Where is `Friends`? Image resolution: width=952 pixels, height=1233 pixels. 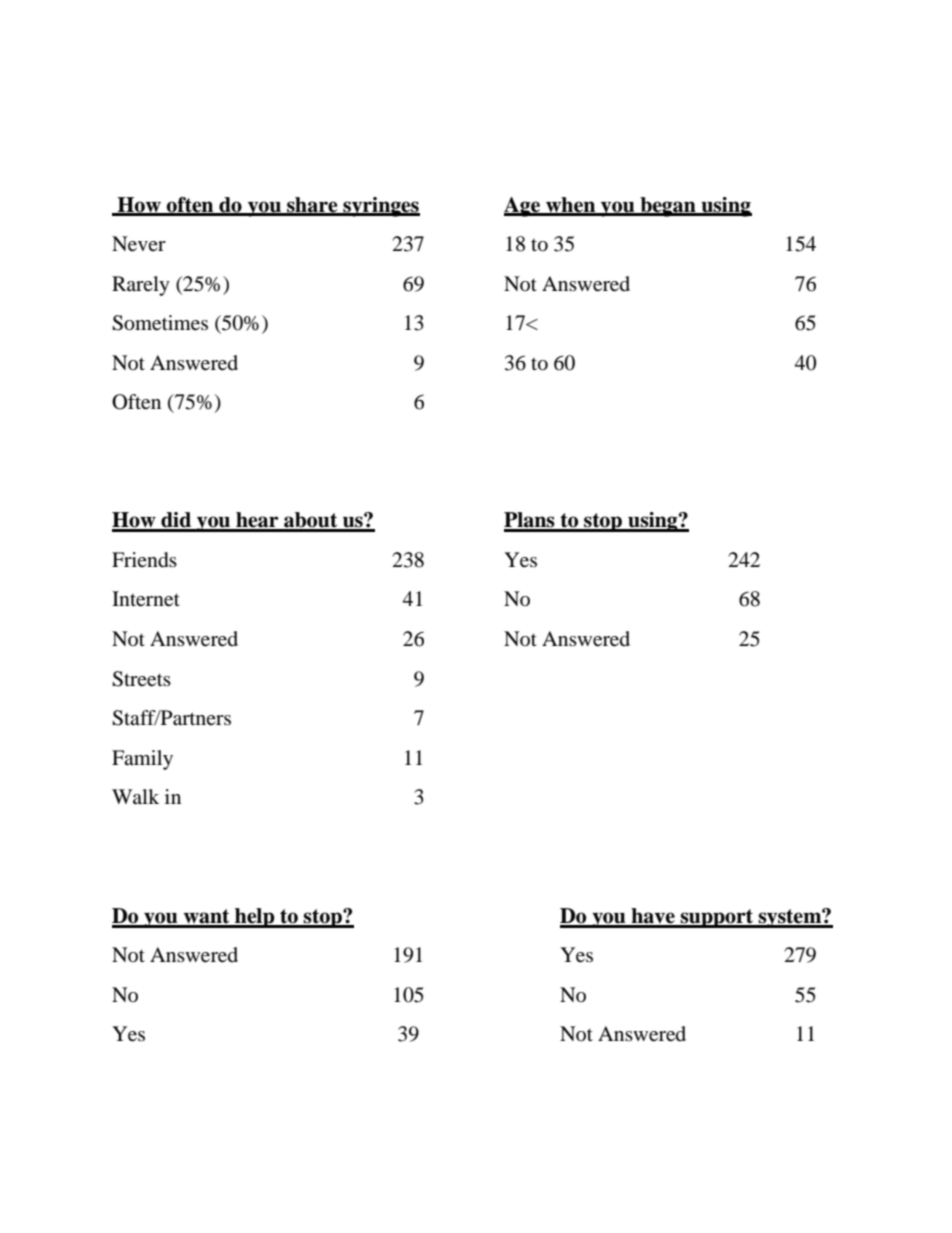
Friends is located at coordinates (144, 560).
